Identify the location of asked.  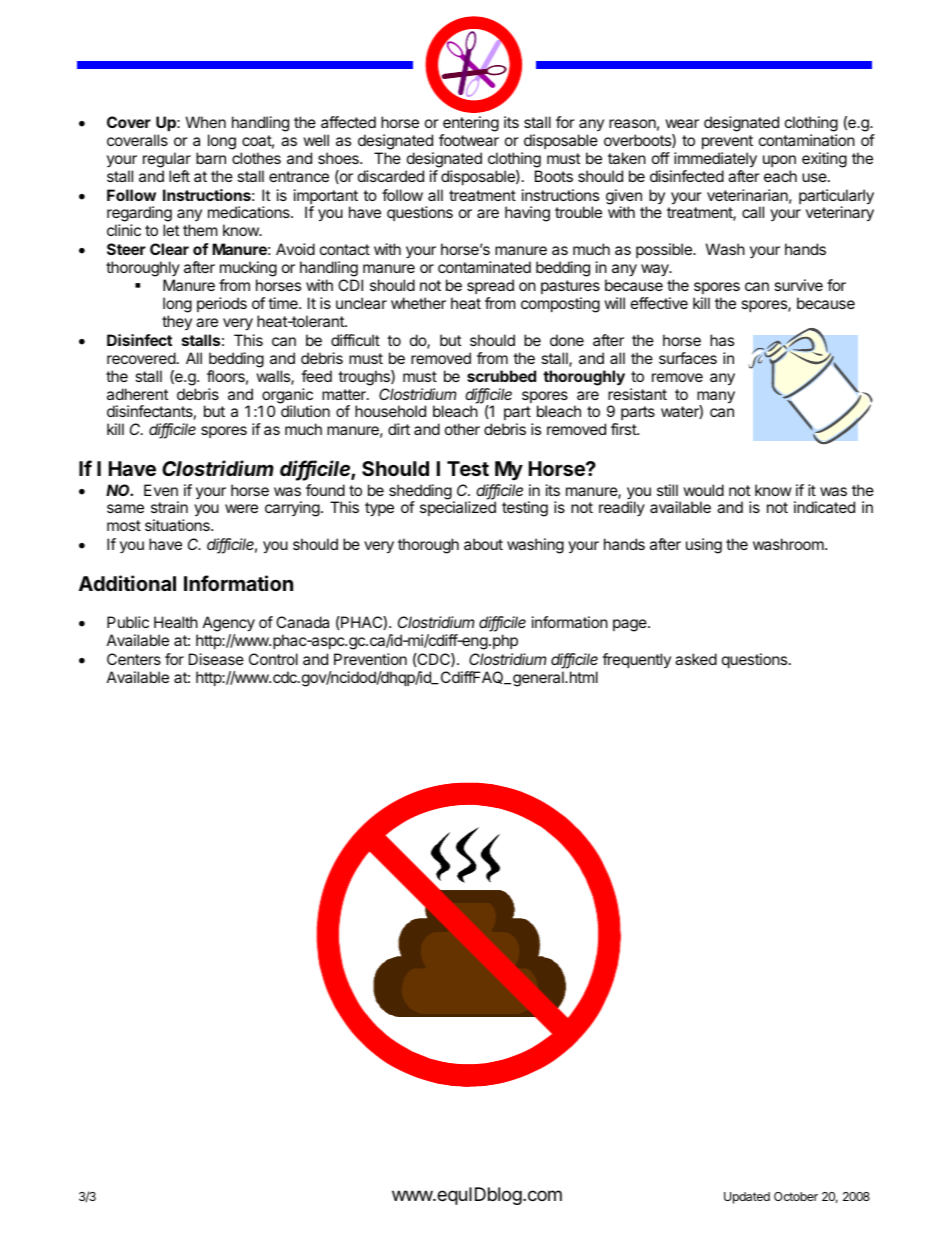
(696, 659).
